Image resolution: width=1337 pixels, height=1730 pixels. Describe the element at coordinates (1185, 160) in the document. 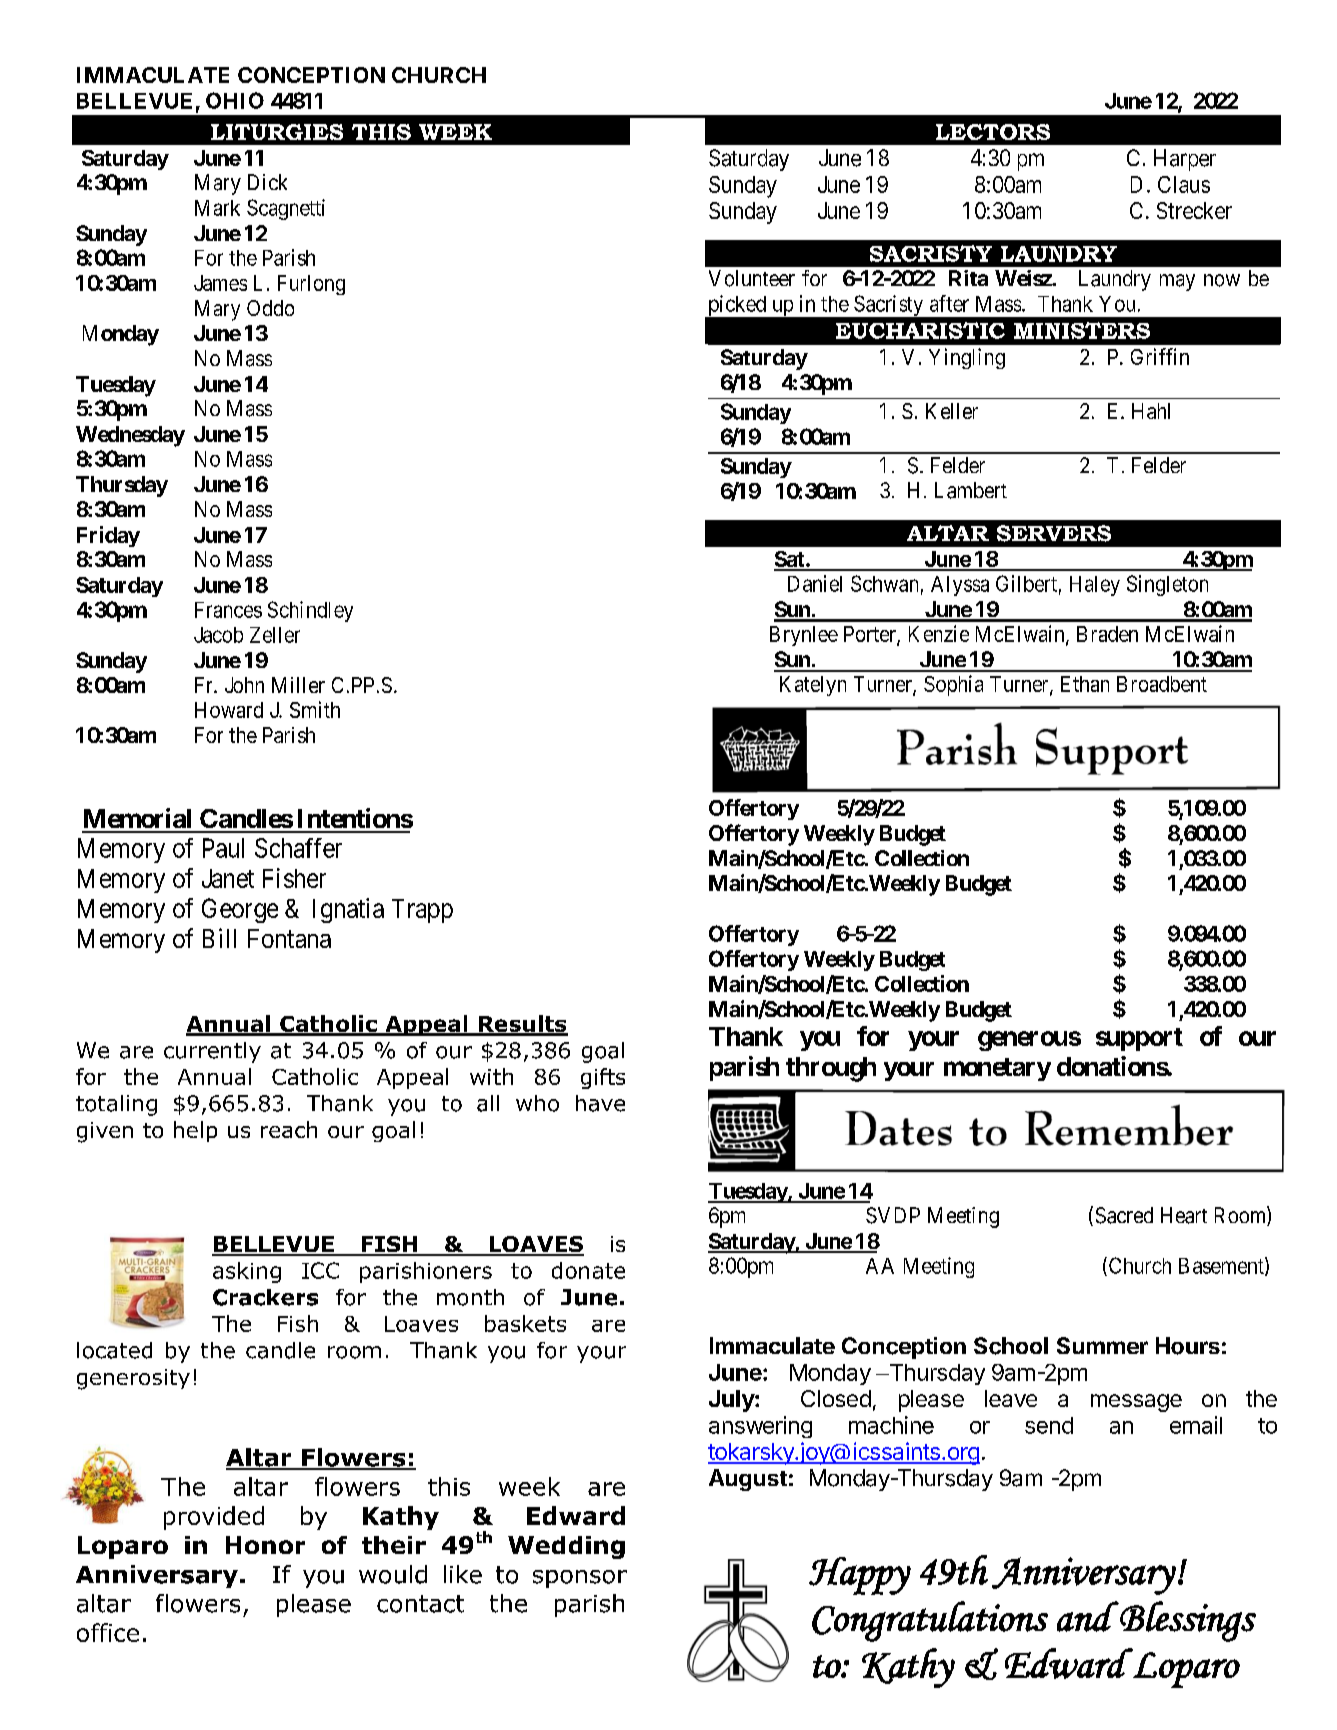

I see `Harper` at that location.
